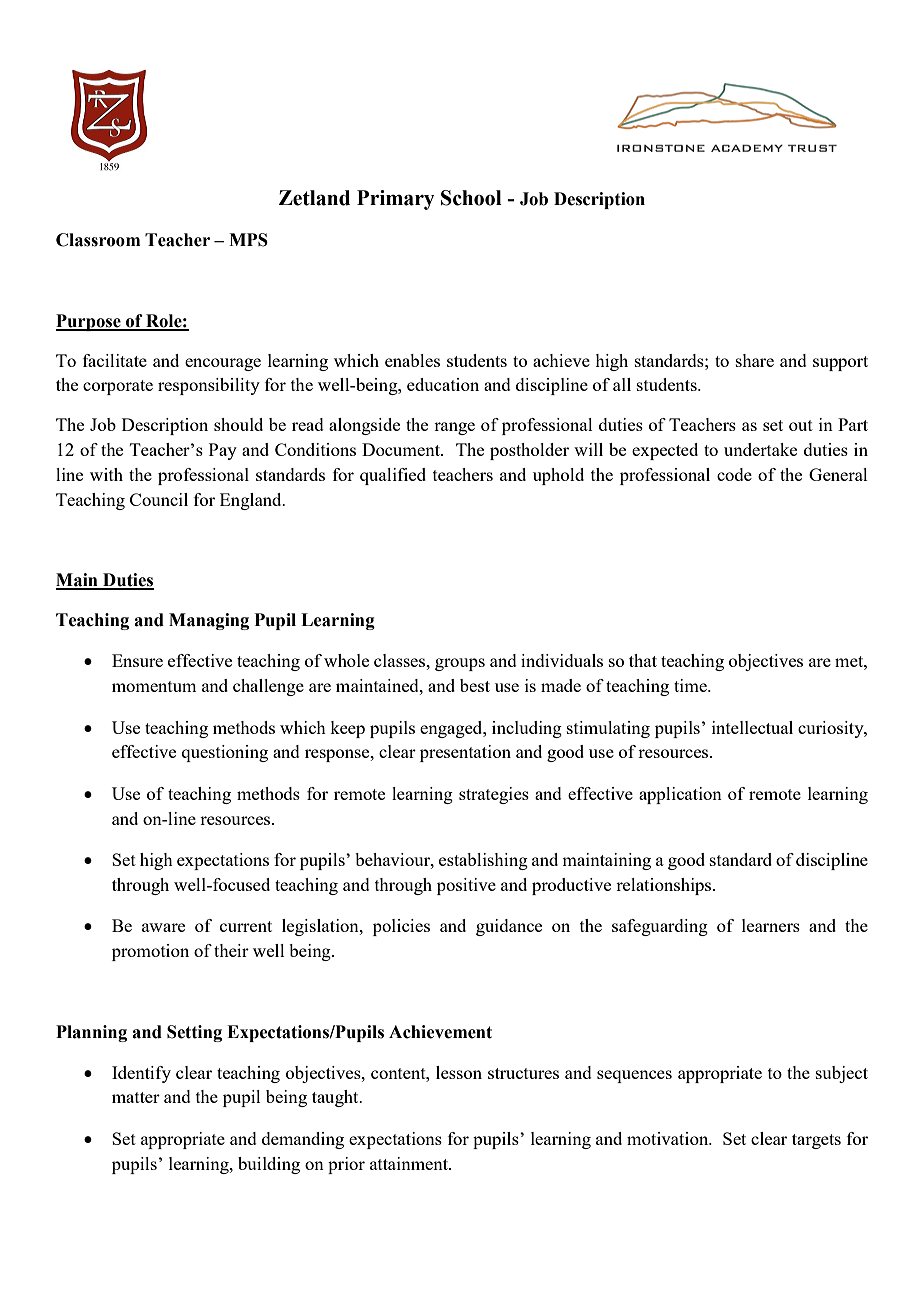  Describe the element at coordinates (475, 685) in the screenshot. I see `best` at that location.
